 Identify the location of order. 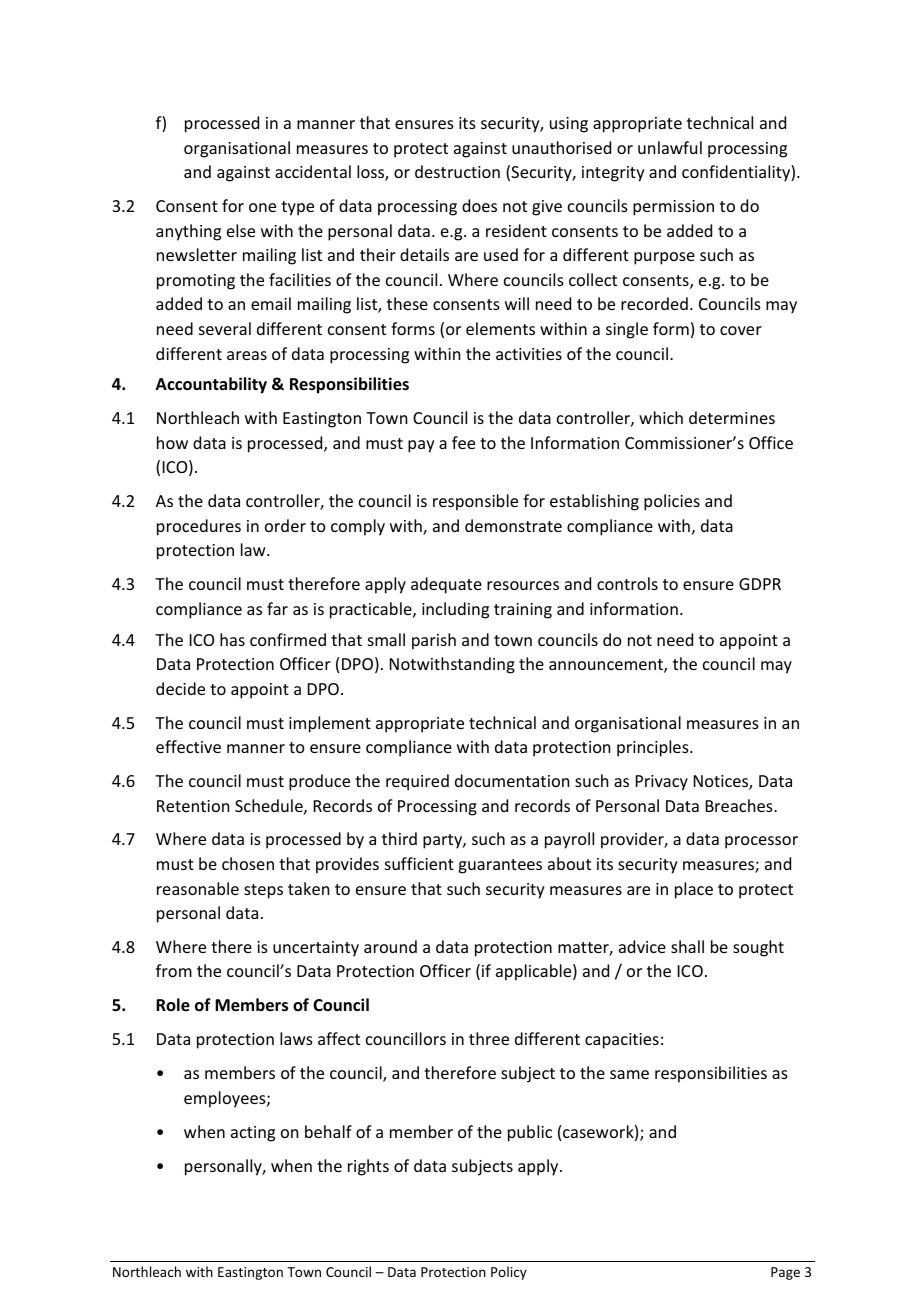
(285, 525).
